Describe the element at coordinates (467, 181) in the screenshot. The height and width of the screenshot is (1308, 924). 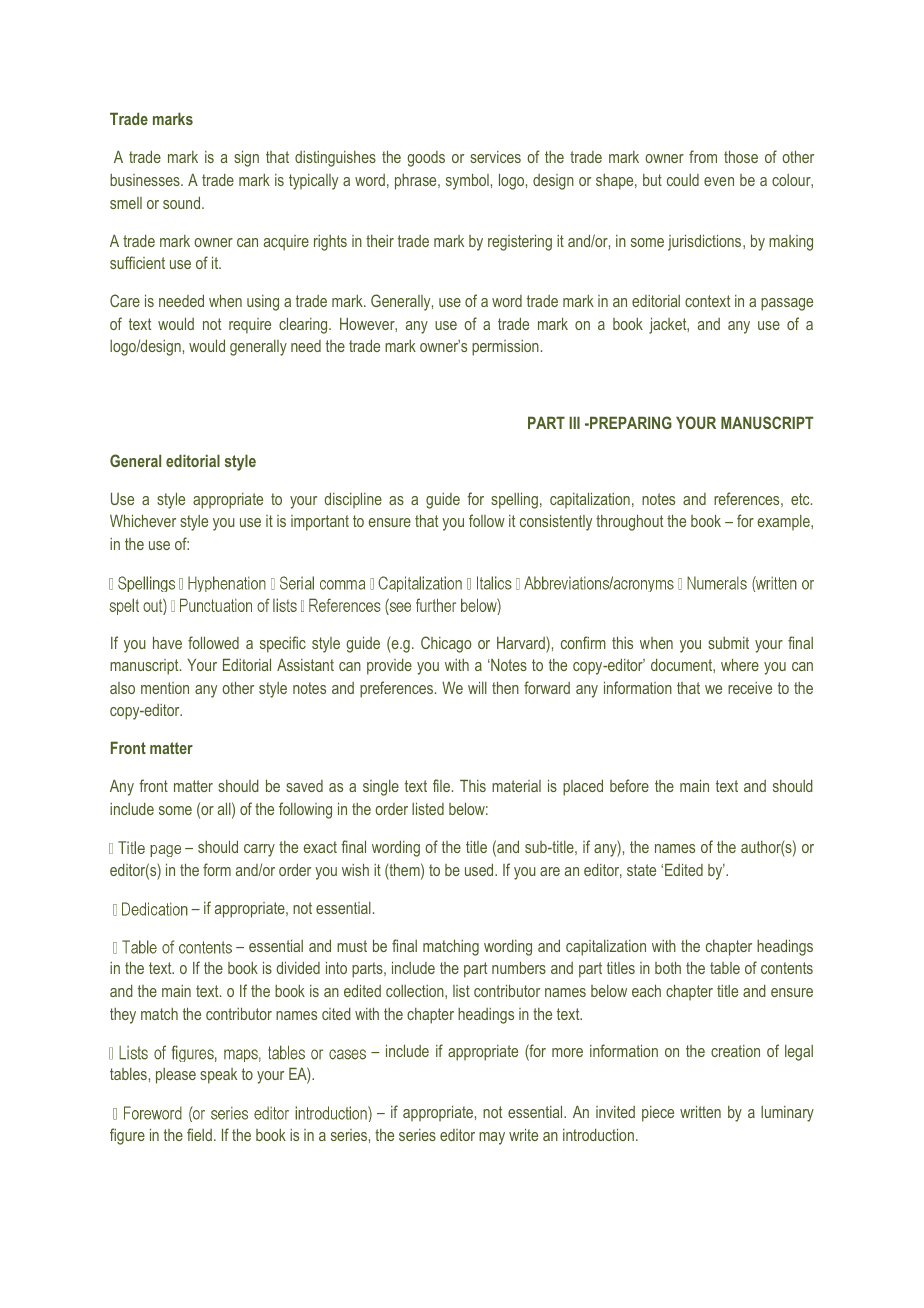
I see `symbol` at that location.
